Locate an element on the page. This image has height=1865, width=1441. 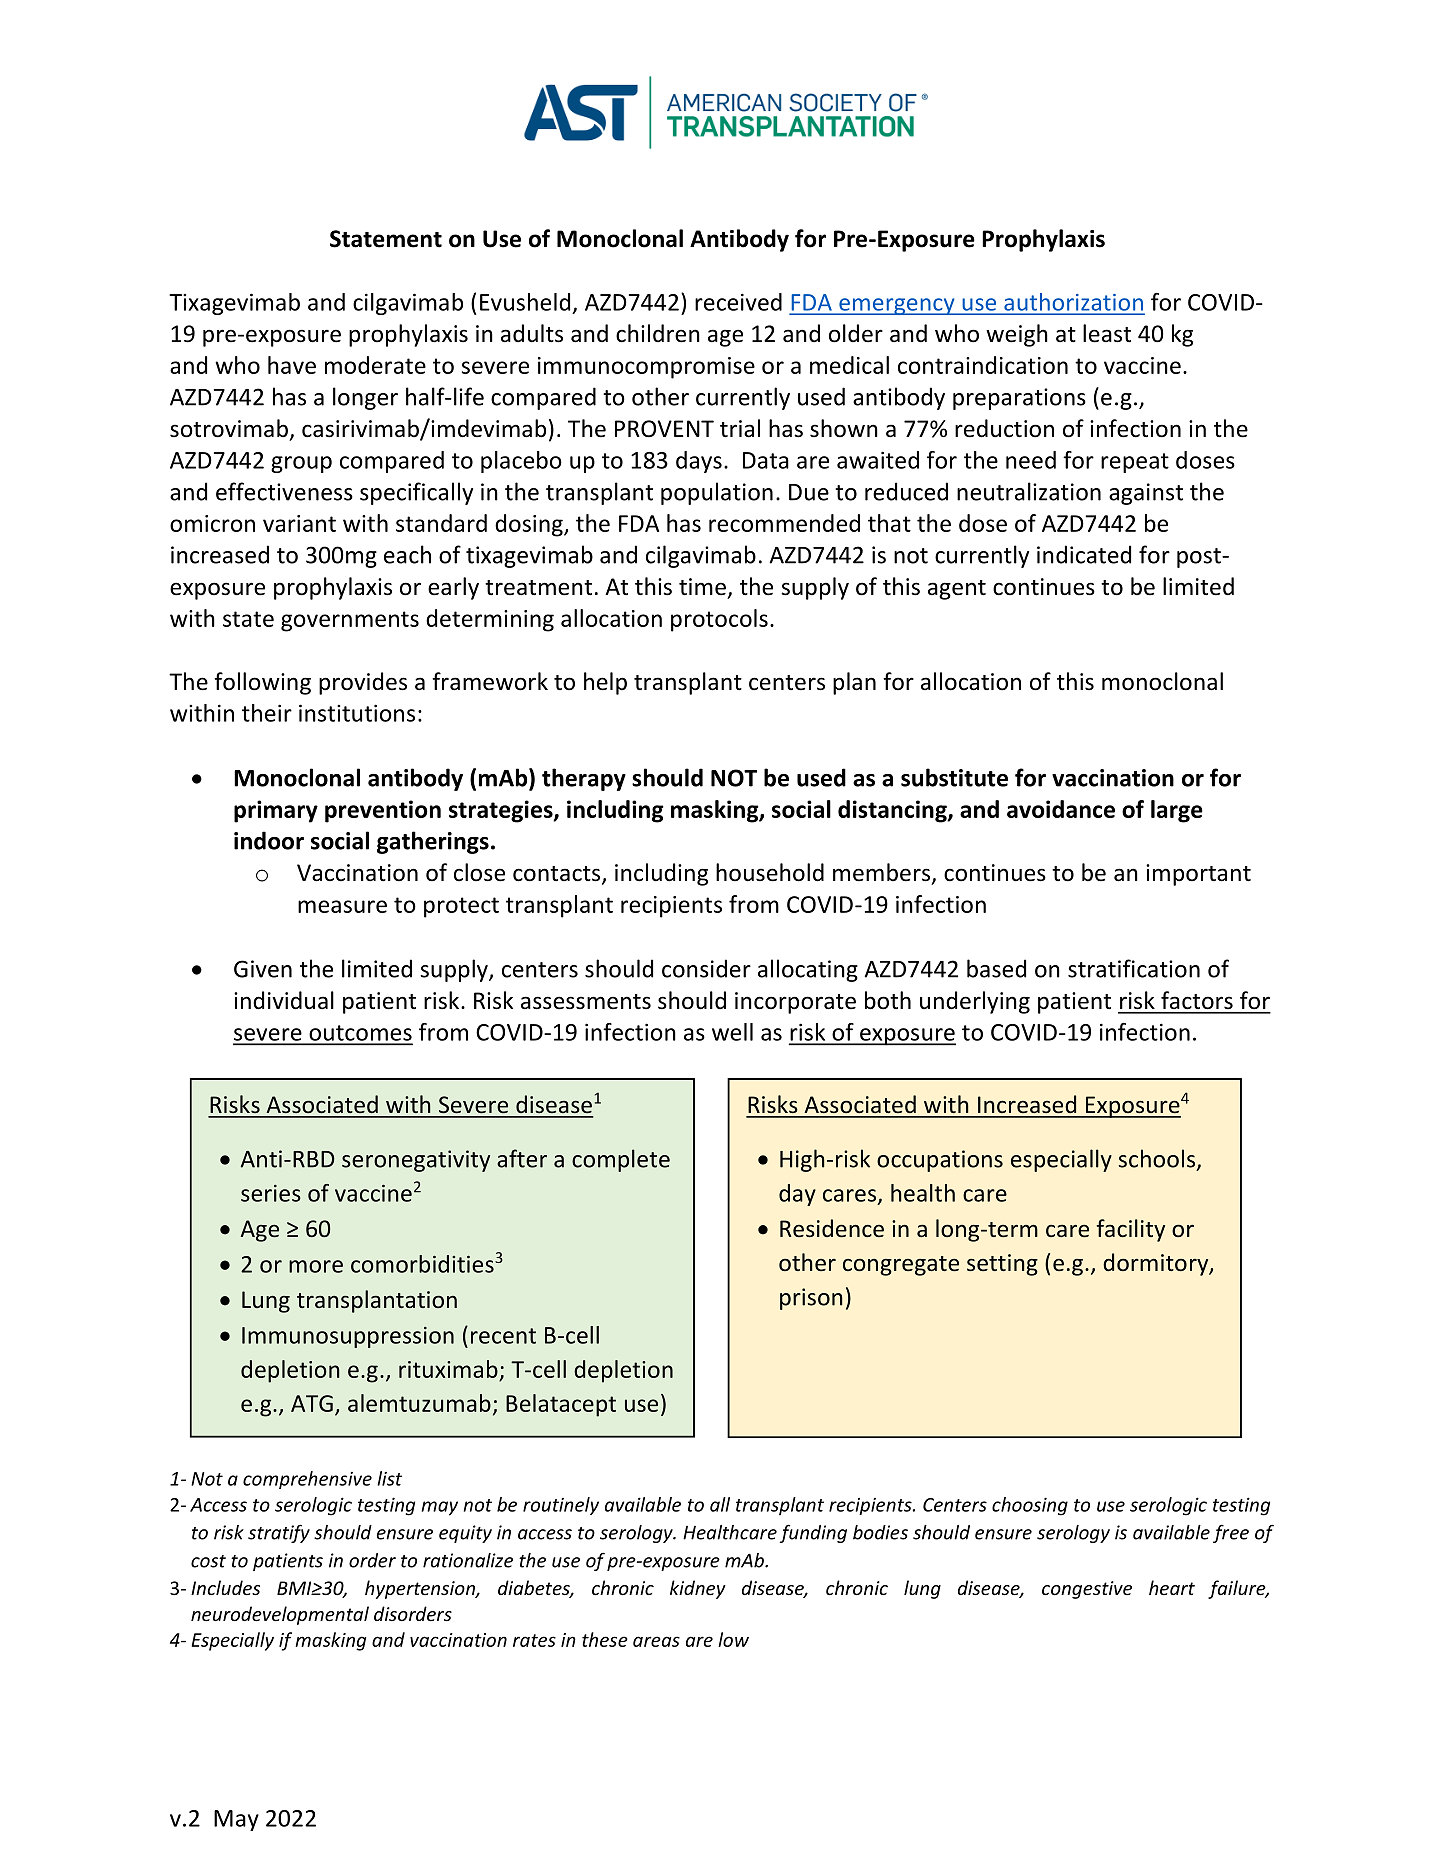
stratification is located at coordinates (1134, 968).
